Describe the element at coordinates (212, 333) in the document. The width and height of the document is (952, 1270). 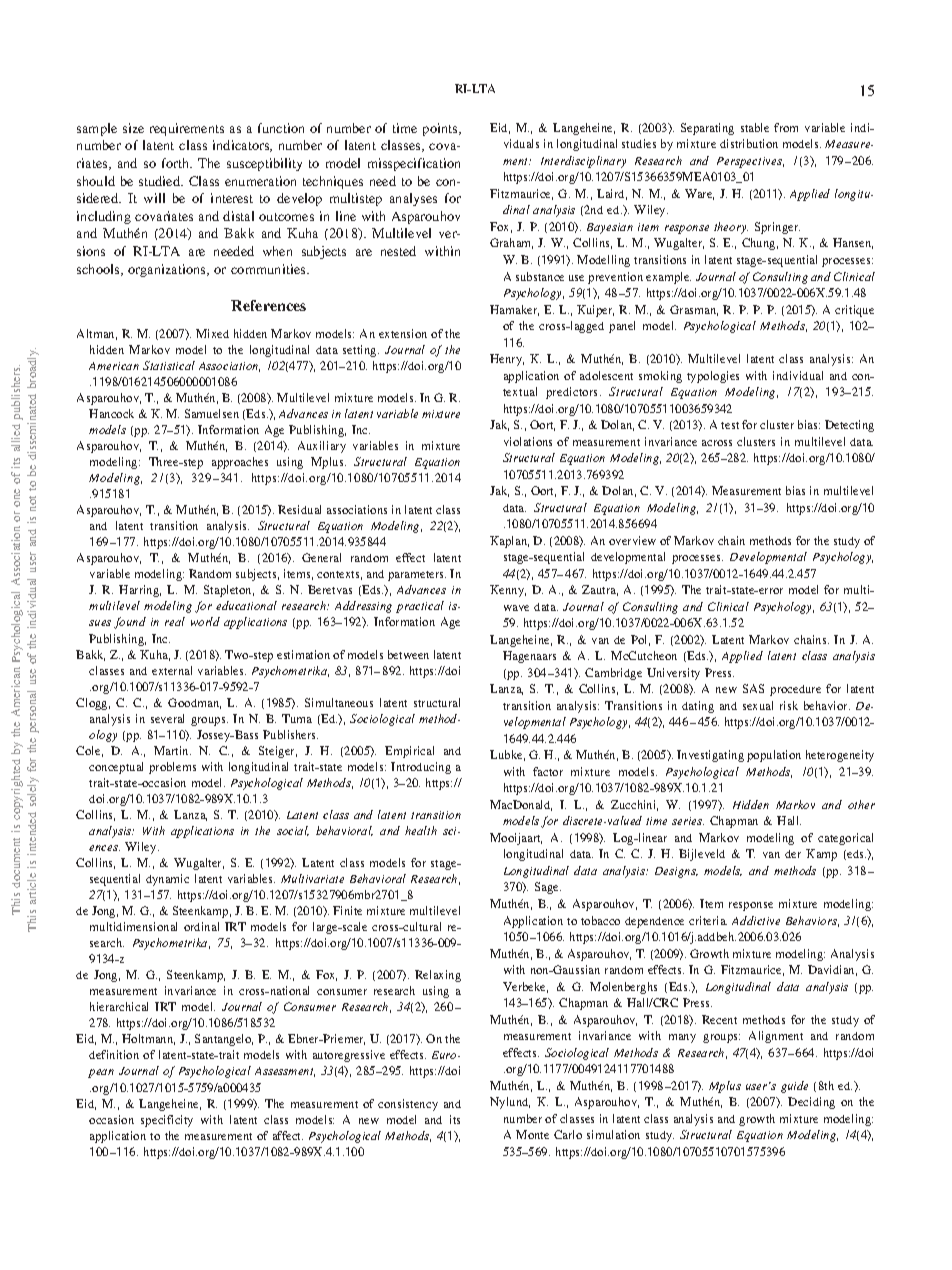
I see `Mixed` at that location.
